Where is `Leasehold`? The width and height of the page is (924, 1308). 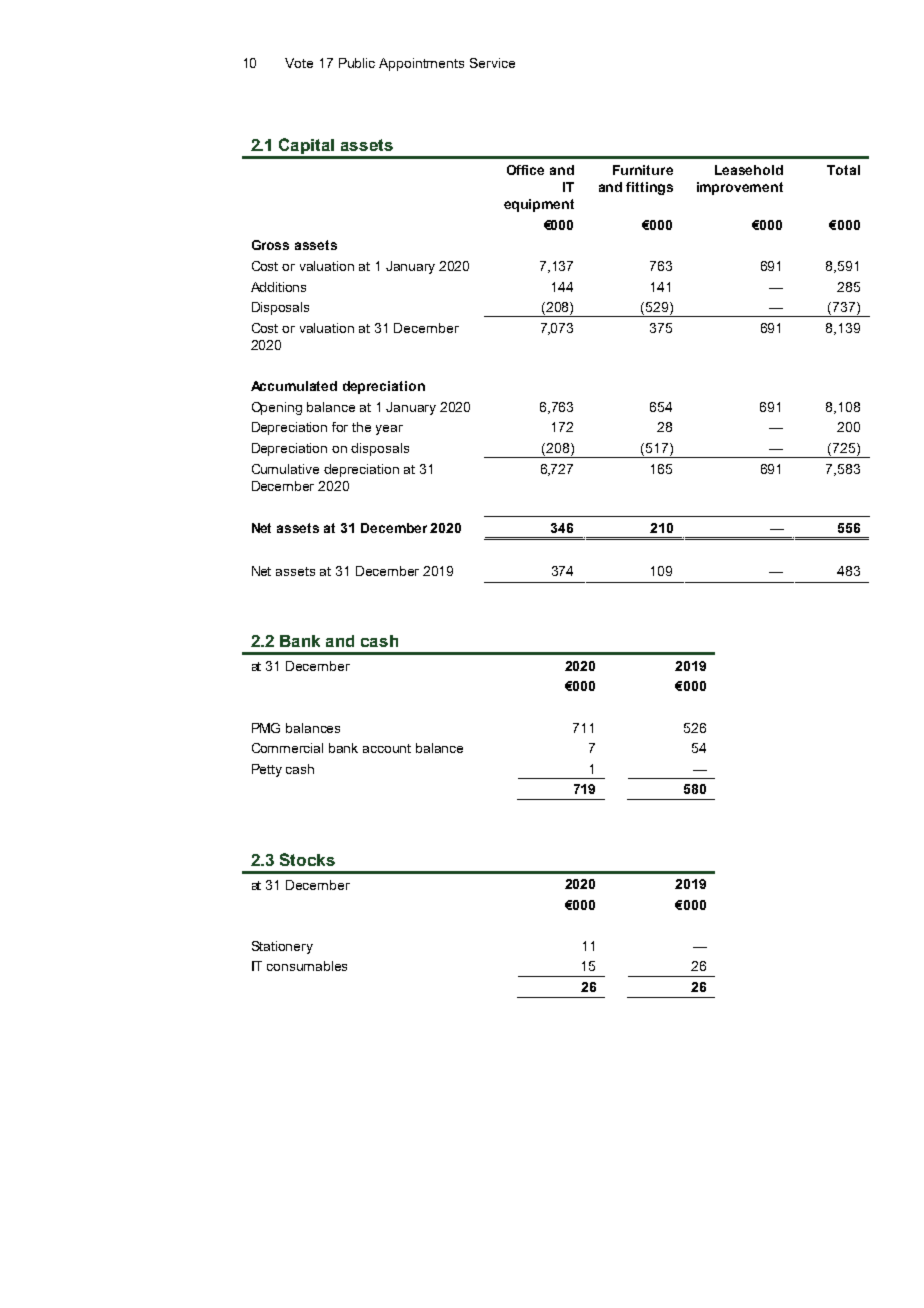 Leasehold is located at coordinates (749, 170).
